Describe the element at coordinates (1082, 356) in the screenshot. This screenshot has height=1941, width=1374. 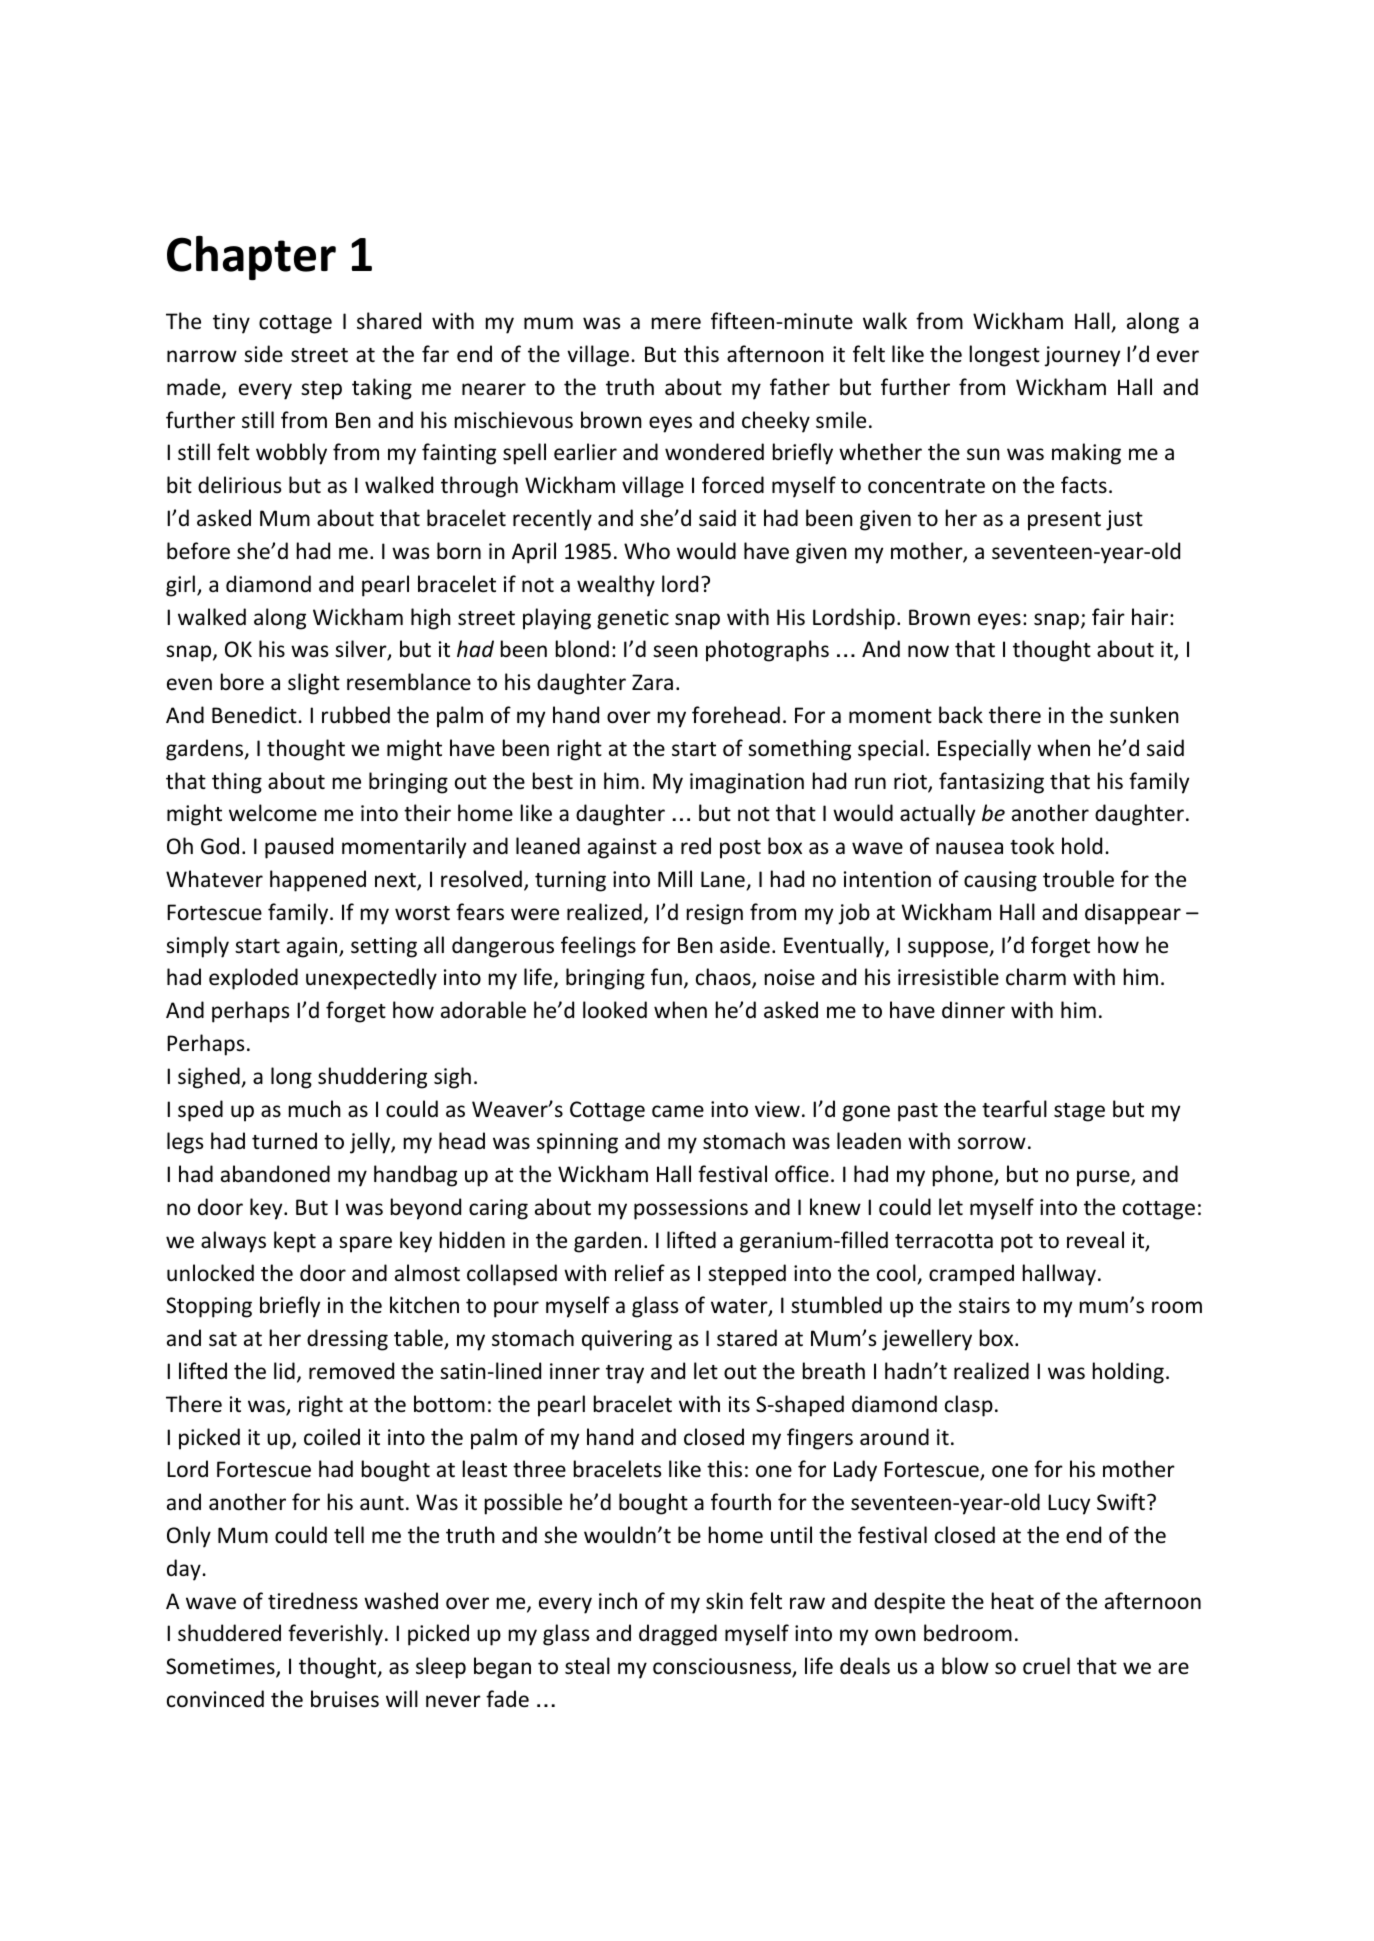
I see `journey` at that location.
